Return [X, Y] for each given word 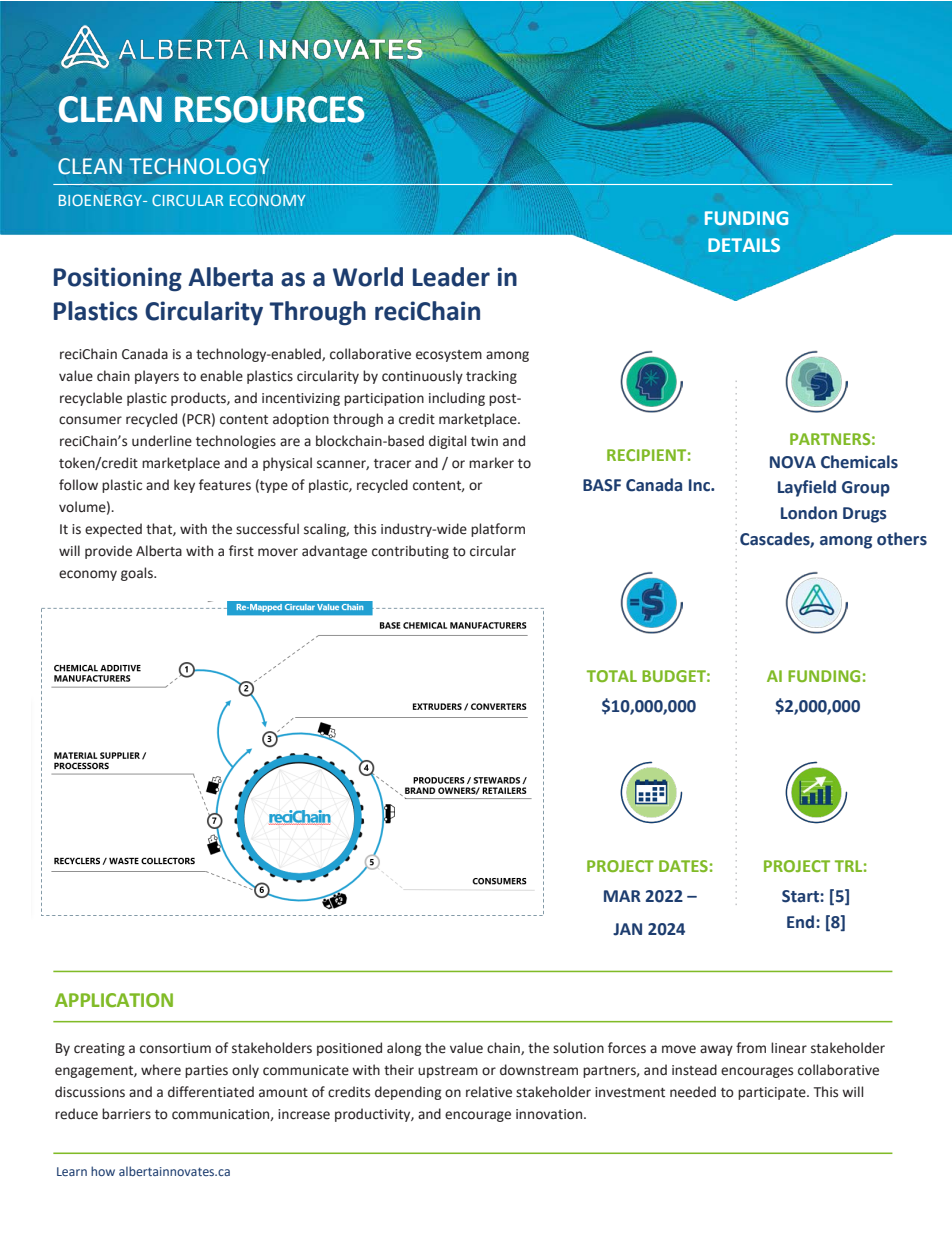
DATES [683, 866]
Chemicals [859, 462]
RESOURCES [270, 109]
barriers [126, 1114]
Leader [451, 277]
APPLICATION [114, 1000]
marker [491, 463]
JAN [627, 929]
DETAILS [744, 245]
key [184, 486]
